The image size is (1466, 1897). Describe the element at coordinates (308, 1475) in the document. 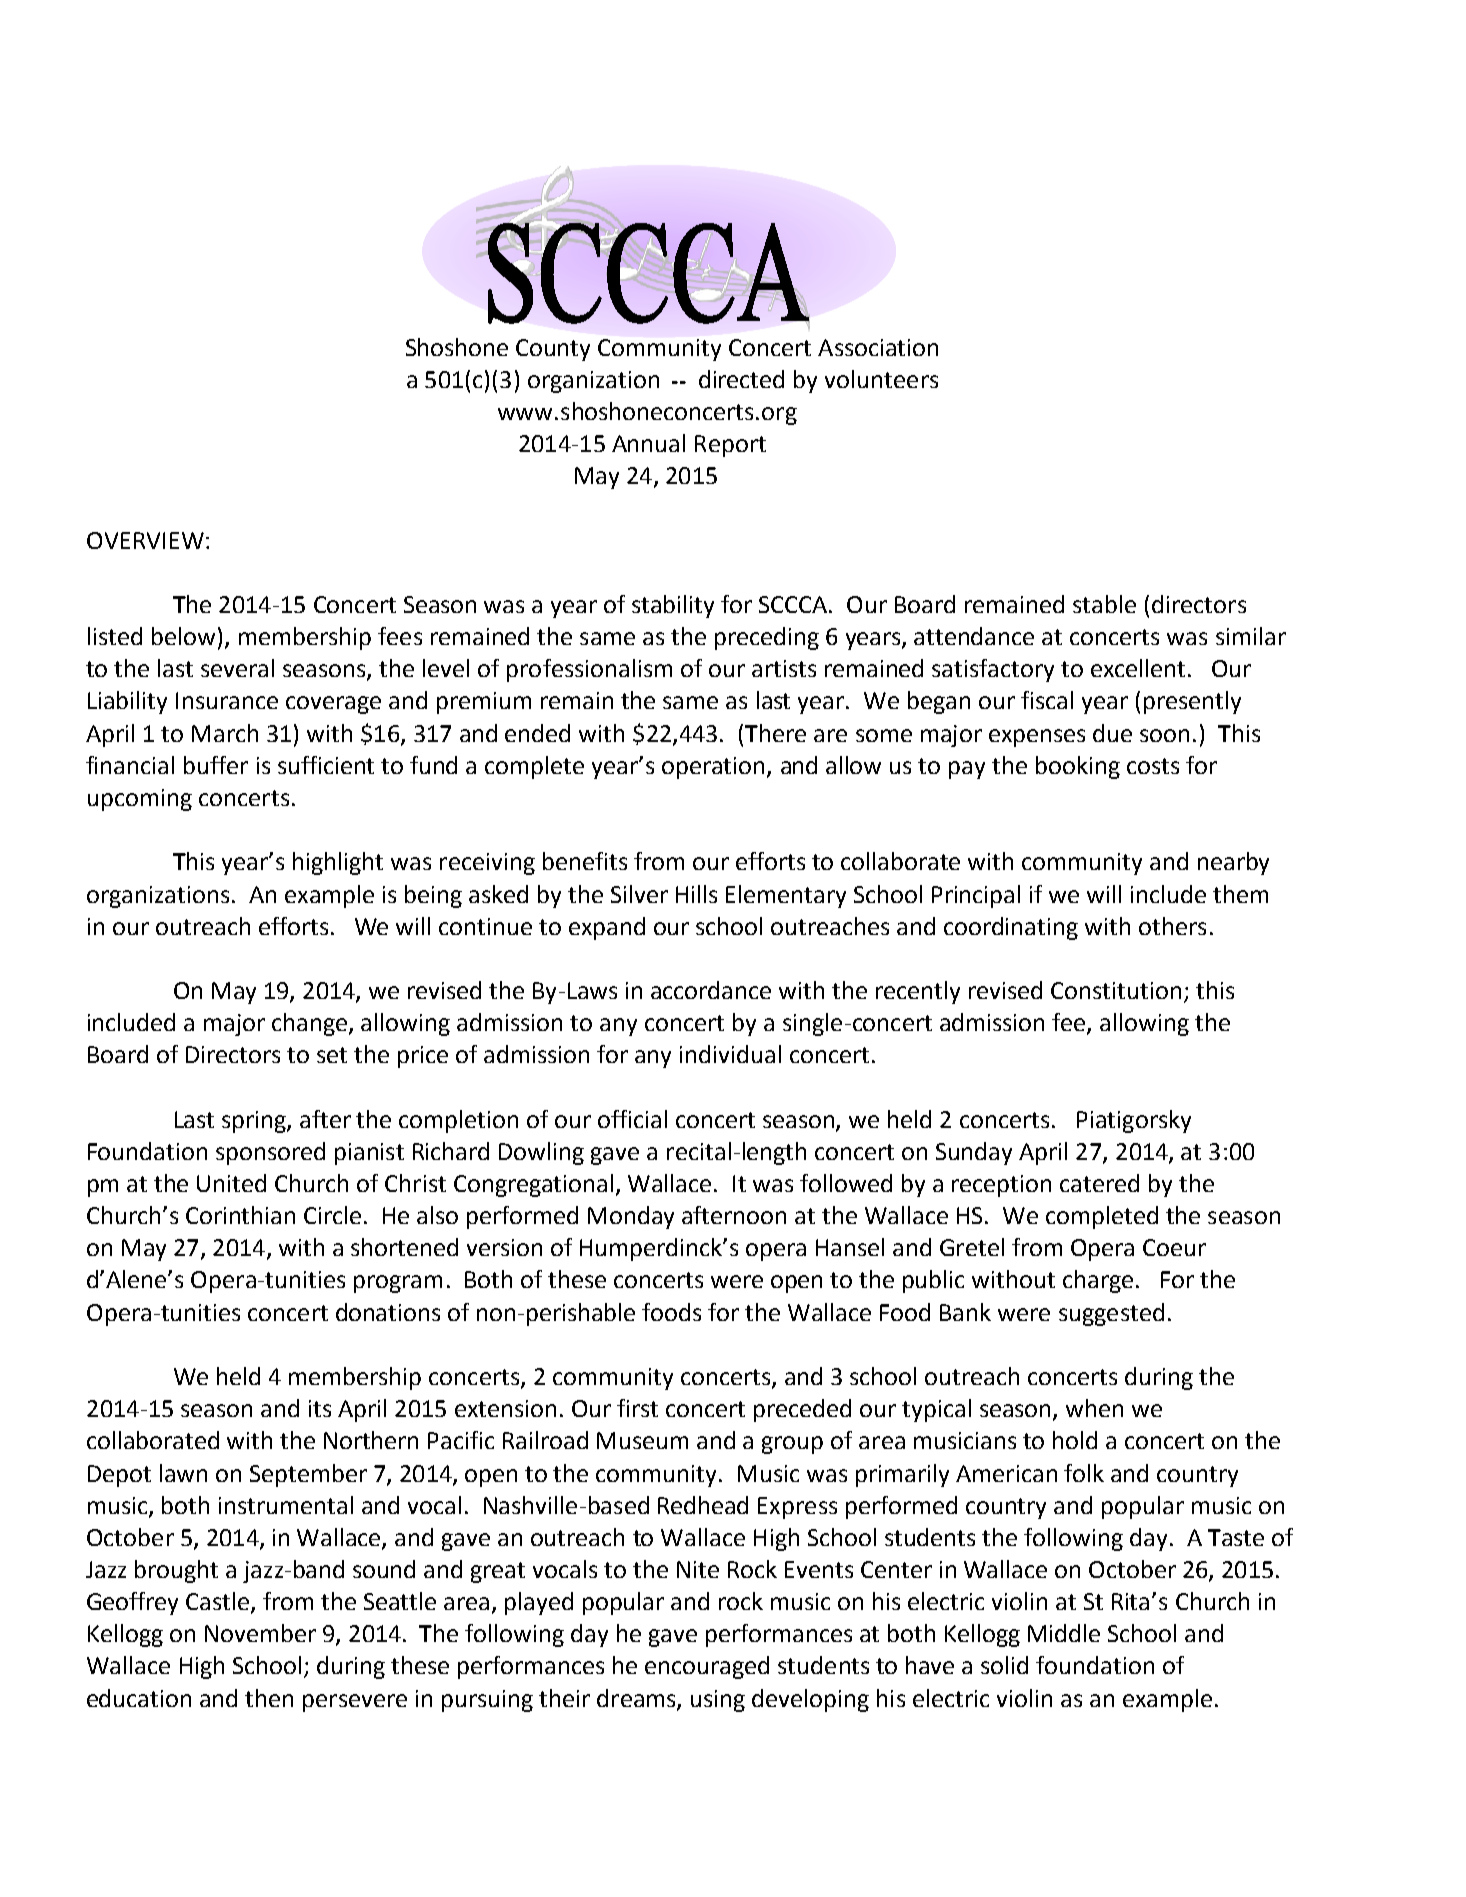

I see `September` at that location.
